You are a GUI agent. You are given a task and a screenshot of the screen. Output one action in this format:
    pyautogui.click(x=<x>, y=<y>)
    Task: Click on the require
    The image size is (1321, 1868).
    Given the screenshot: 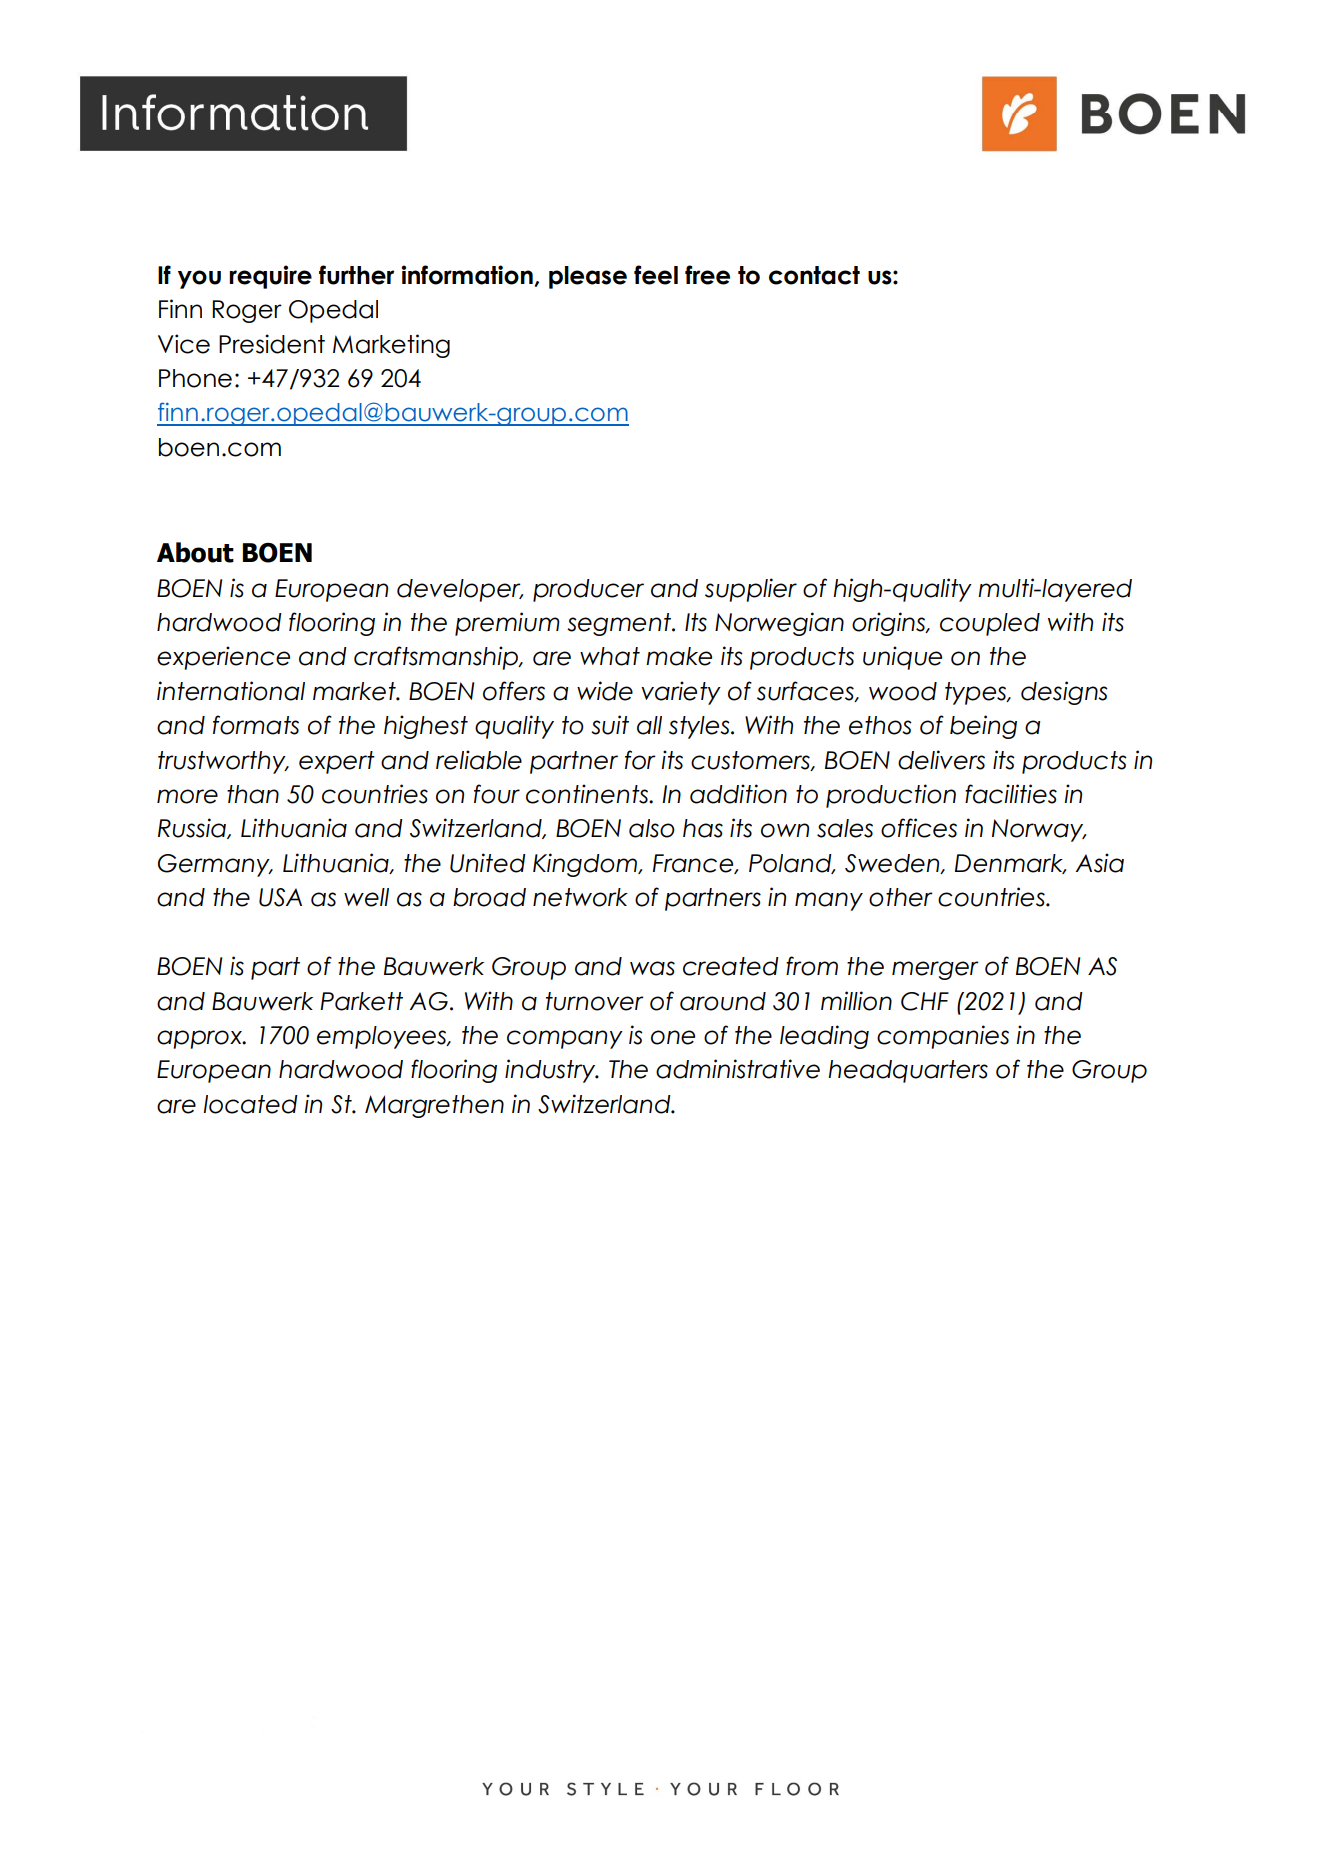 What is the action you would take?
    pyautogui.click(x=270, y=277)
